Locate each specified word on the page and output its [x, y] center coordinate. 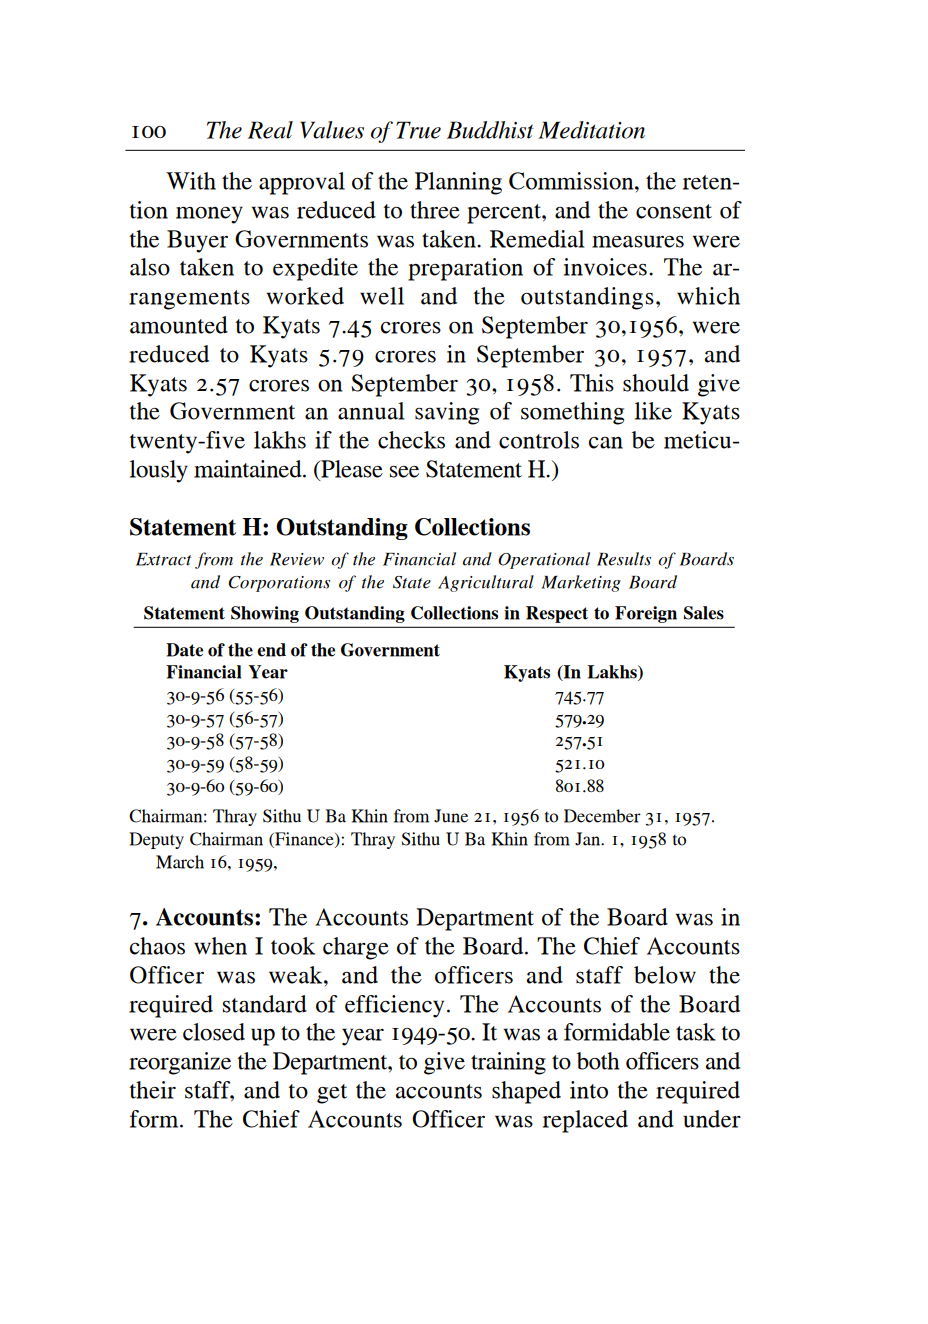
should [656, 383]
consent [674, 211]
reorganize [180, 1063]
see [404, 472]
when [220, 946]
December [602, 816]
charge [356, 948]
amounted [179, 325]
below [665, 975]
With [191, 181]
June [451, 816]
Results [624, 559]
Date [184, 650]
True [418, 130]
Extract [163, 559]
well [382, 296]
